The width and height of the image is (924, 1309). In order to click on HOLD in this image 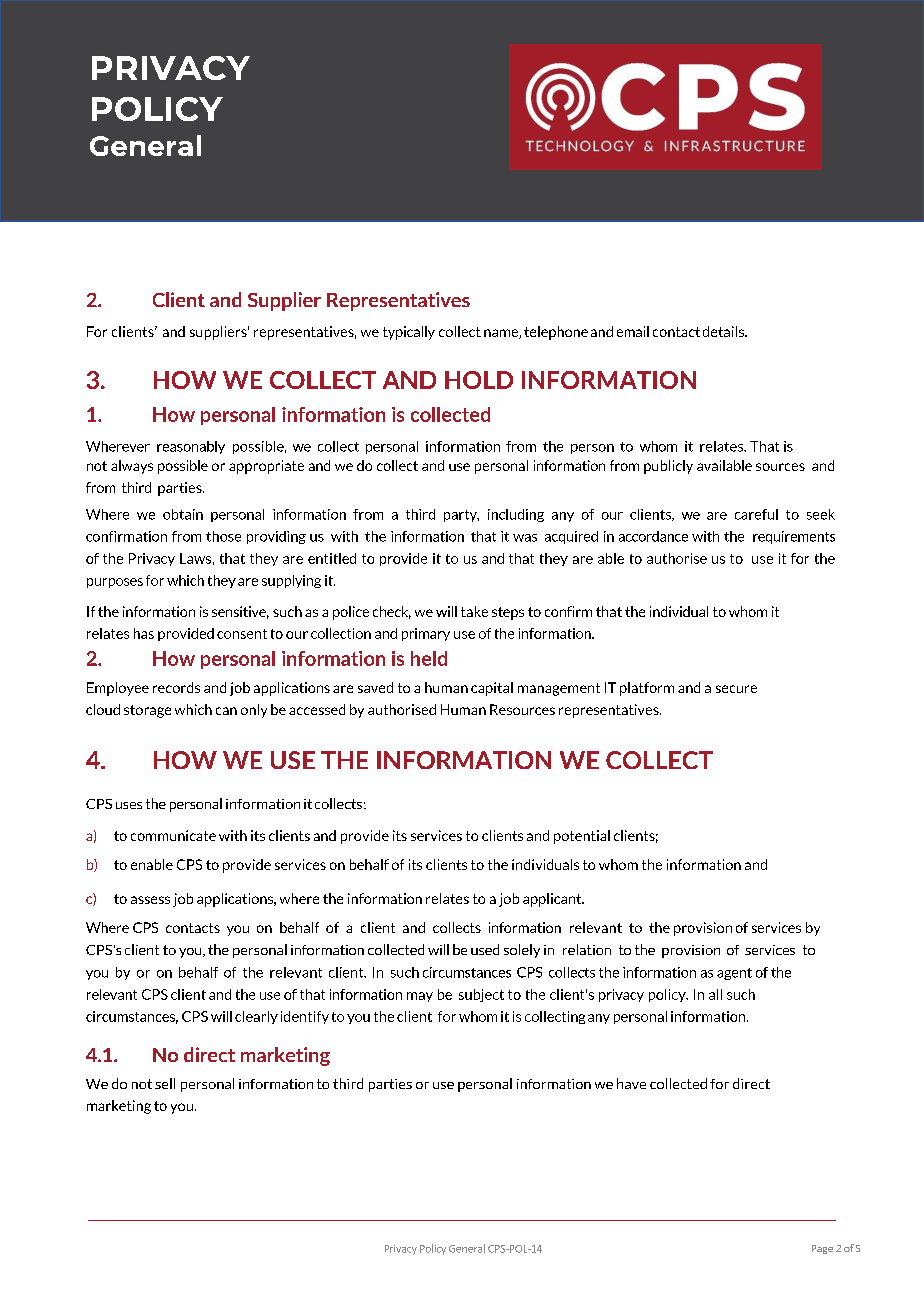, I will do `click(479, 380)`.
